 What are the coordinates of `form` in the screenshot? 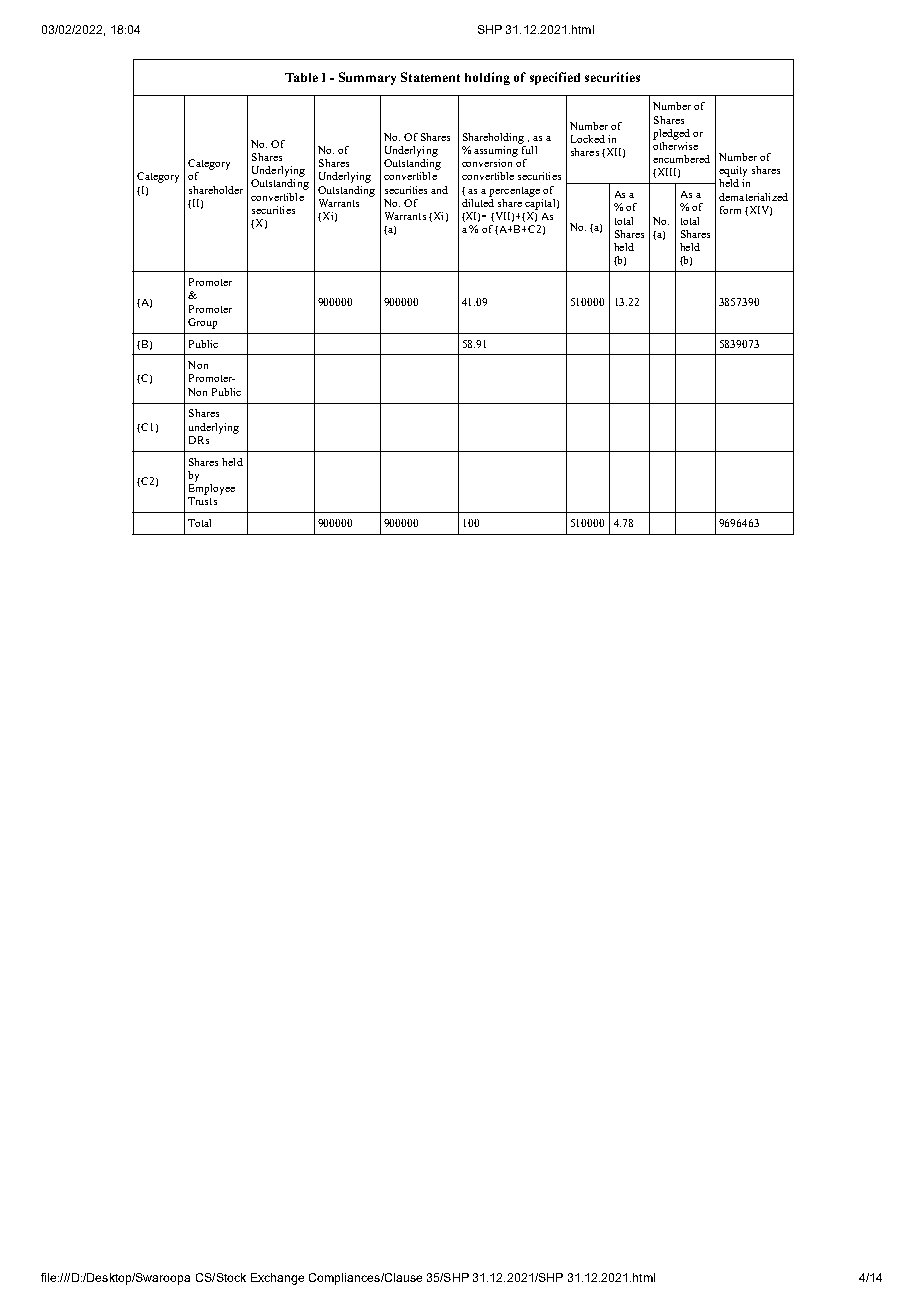 It's located at (730, 210).
